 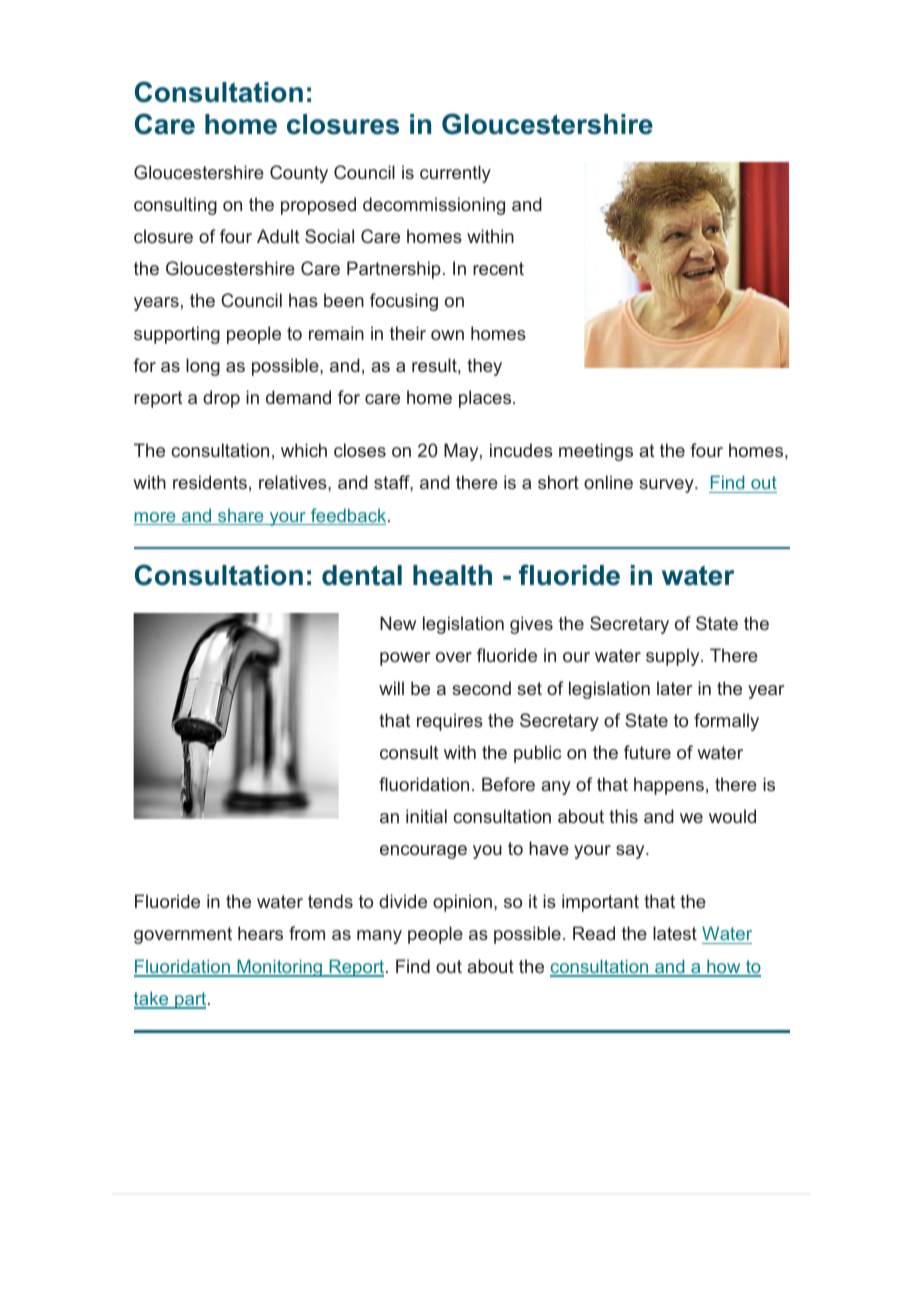 I want to click on residents, so click(x=210, y=482).
